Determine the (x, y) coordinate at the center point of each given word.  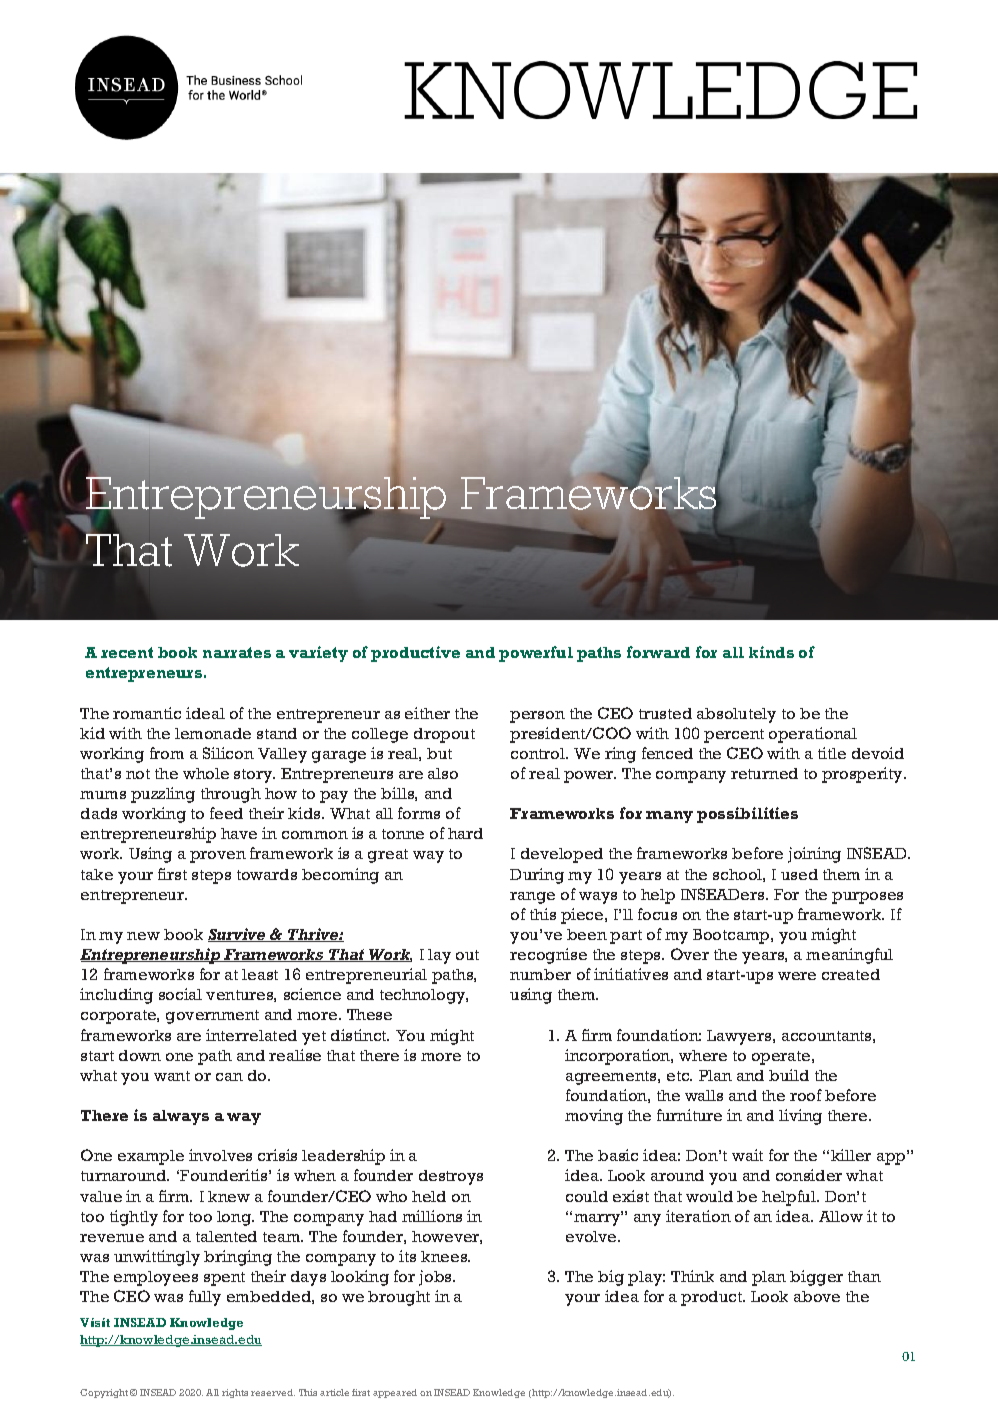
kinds (771, 652)
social (180, 994)
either (427, 713)
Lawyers (740, 1037)
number (540, 974)
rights (235, 1393)
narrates (237, 652)
